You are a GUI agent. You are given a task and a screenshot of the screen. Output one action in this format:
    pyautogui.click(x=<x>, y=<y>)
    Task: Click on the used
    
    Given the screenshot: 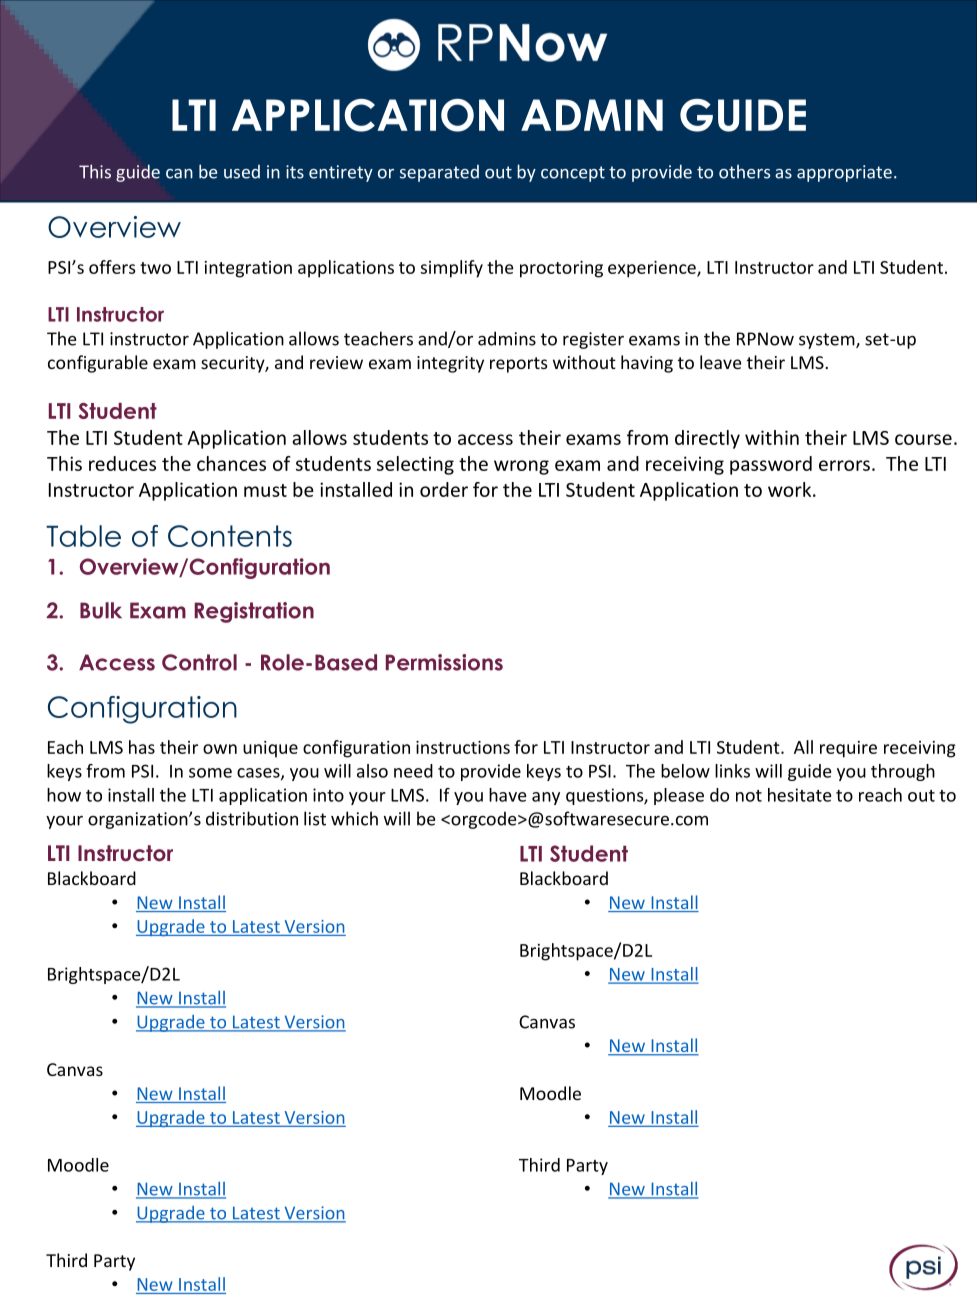 What is the action you would take?
    pyautogui.click(x=242, y=172)
